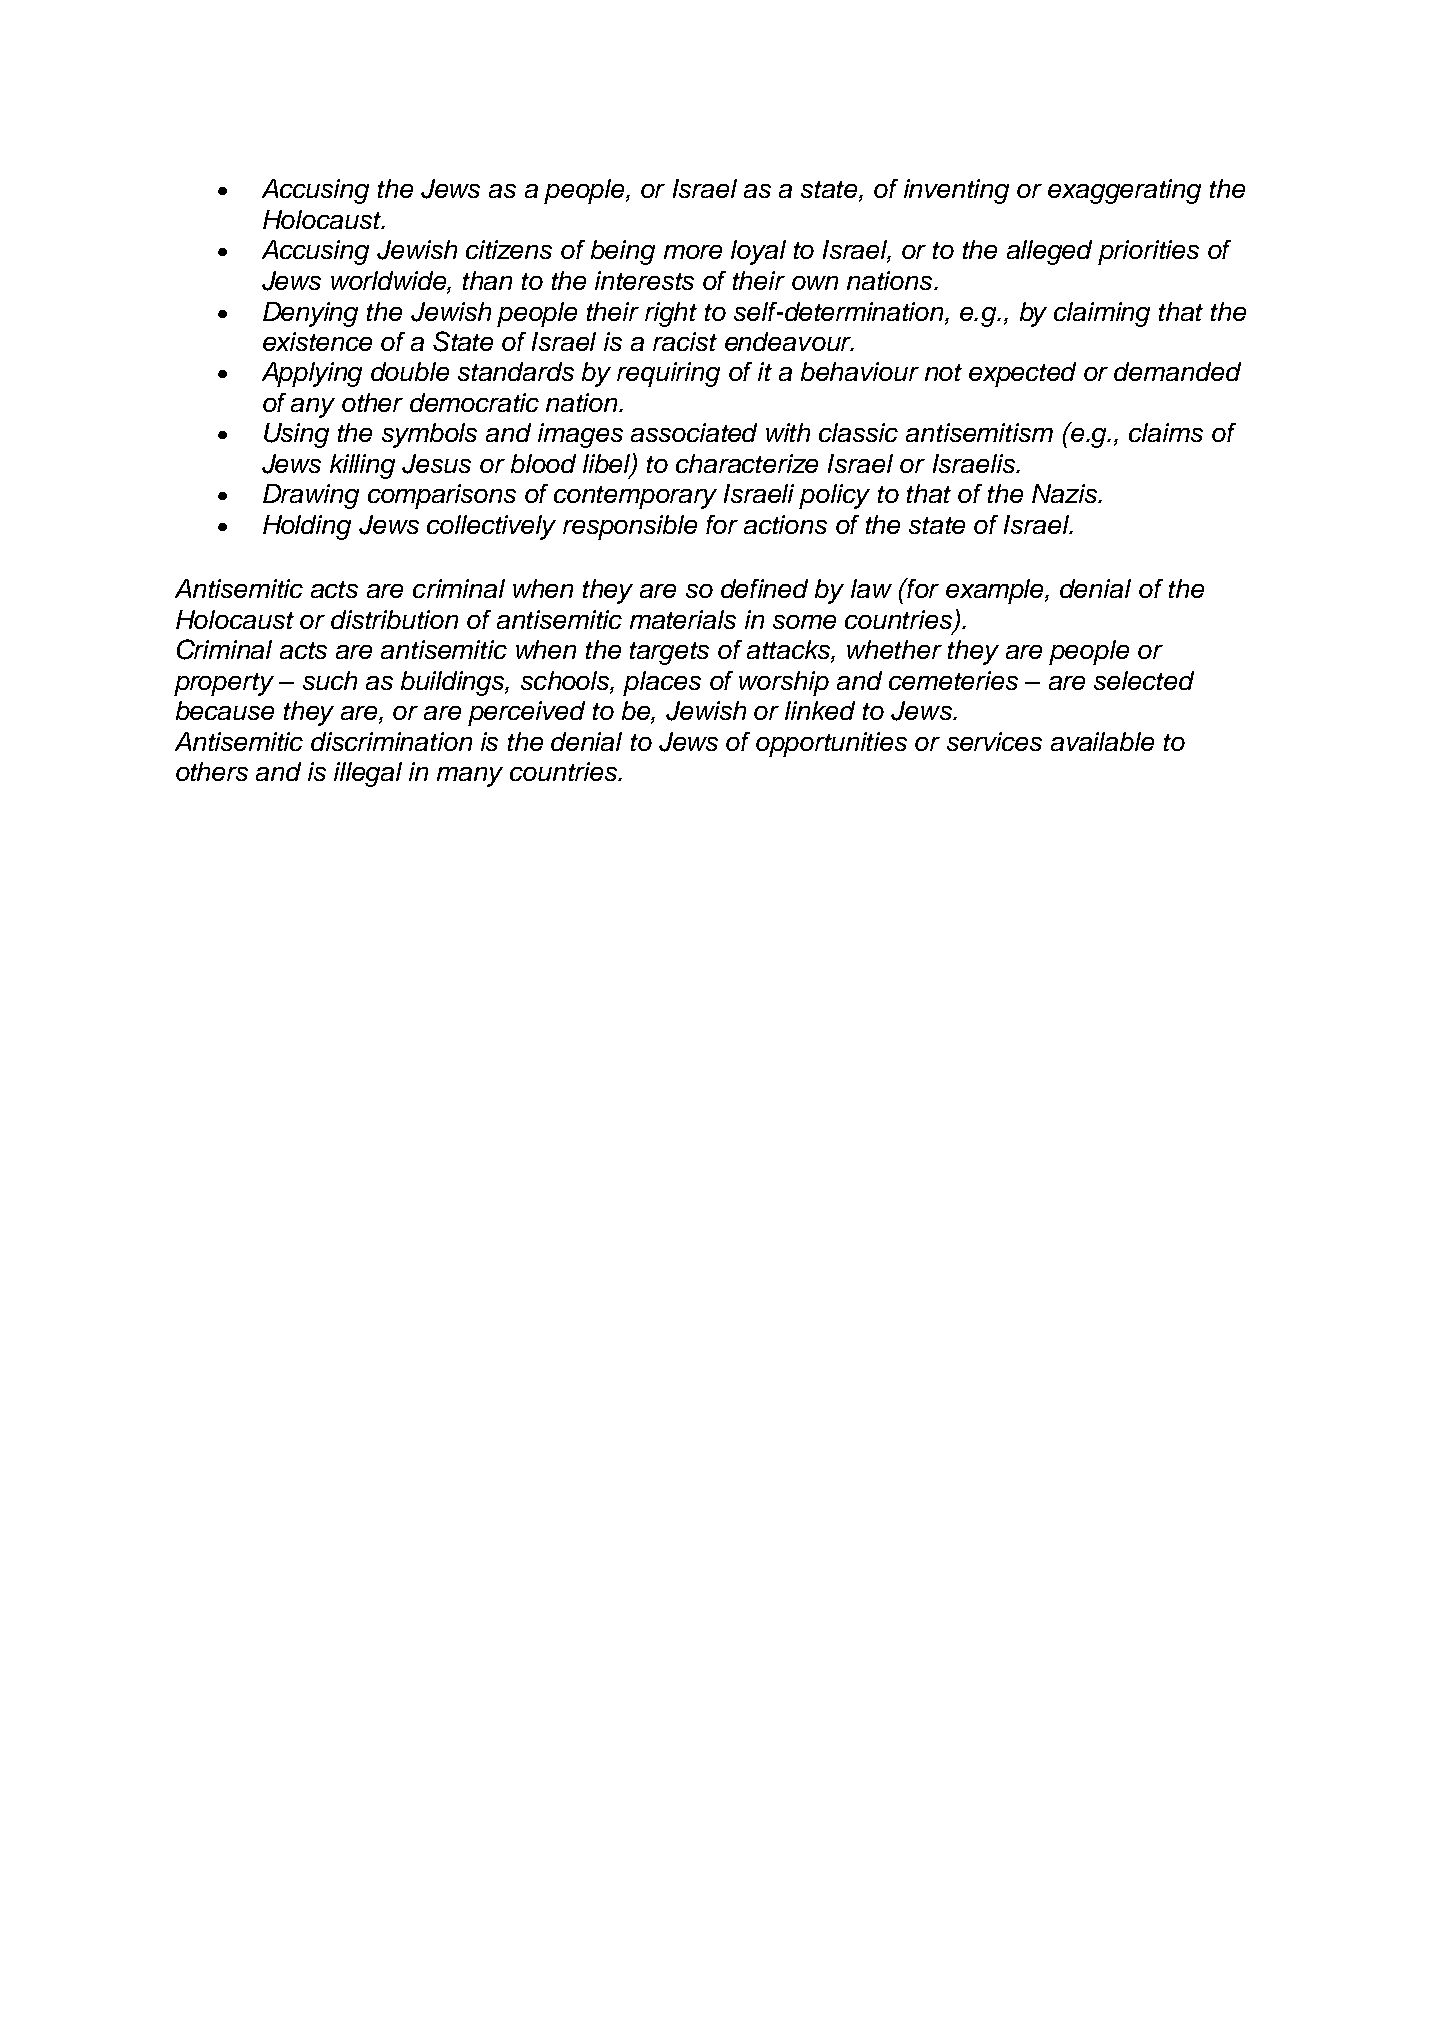  Describe the element at coordinates (368, 774) in the screenshot. I see `illegal` at that location.
